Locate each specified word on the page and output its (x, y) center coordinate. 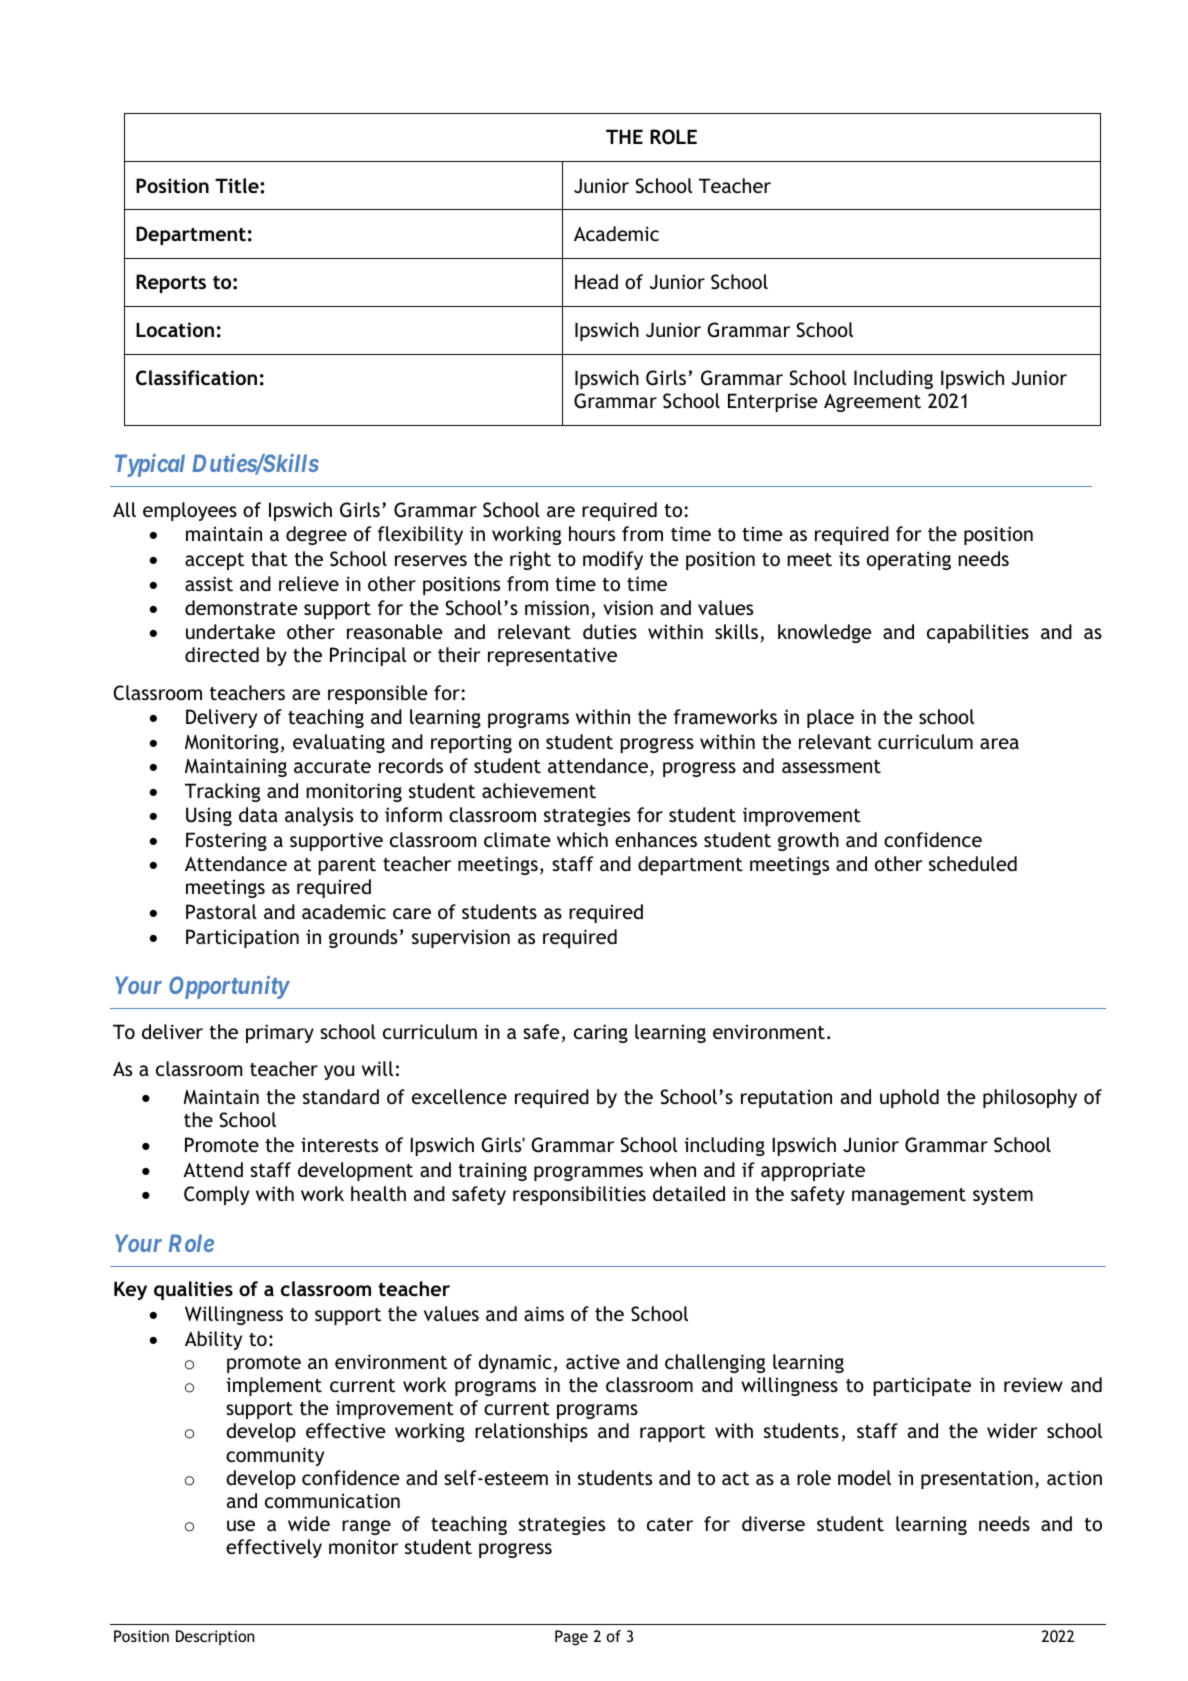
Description (215, 1638)
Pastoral (221, 911)
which (582, 839)
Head (596, 281)
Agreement (872, 403)
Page (571, 1638)
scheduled (973, 863)
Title (238, 185)
